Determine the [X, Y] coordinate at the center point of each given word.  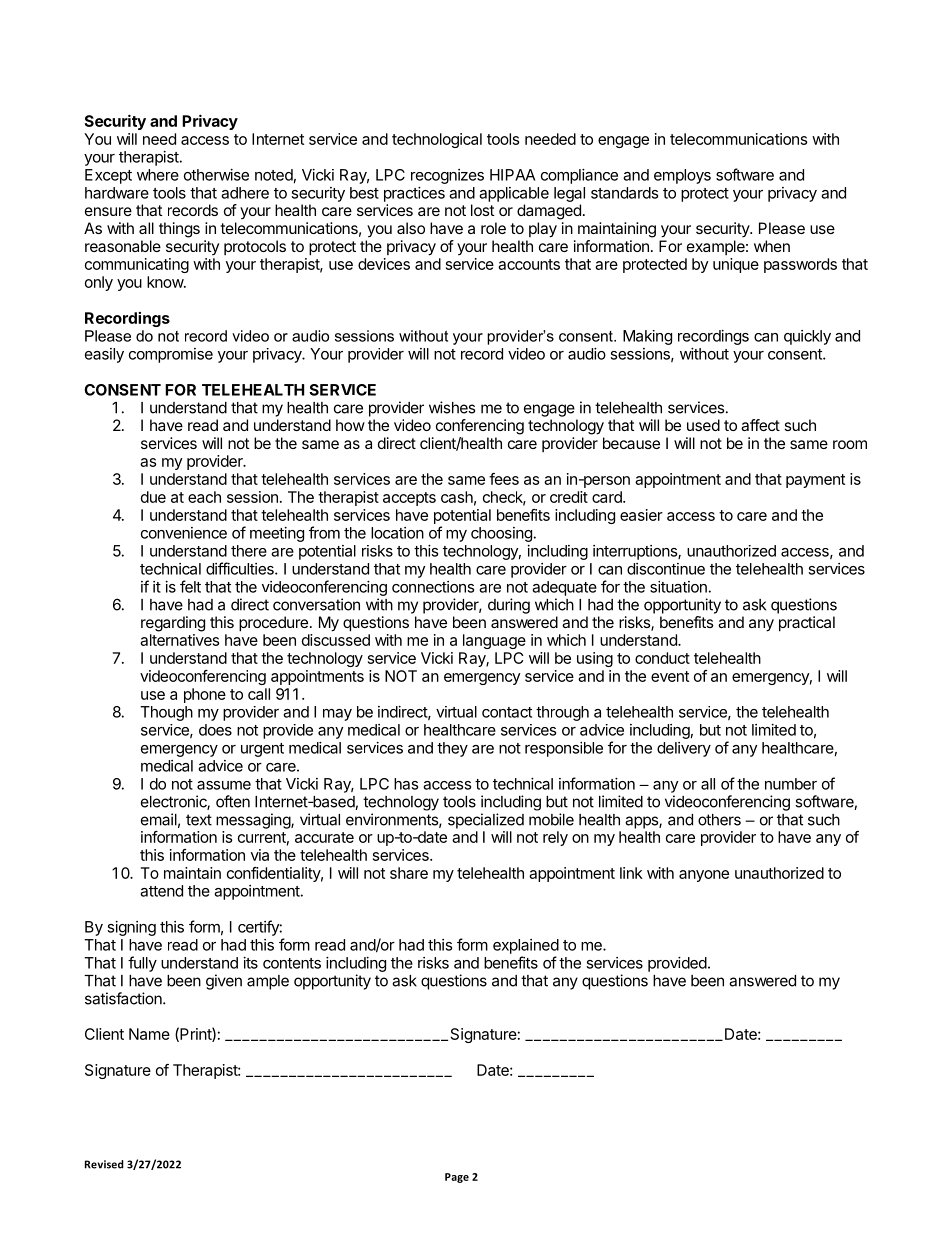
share [409, 873]
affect [760, 425]
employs [682, 176]
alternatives [179, 640]
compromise [171, 355]
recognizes [447, 176]
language [494, 641]
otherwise [216, 175]
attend [161, 891]
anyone [704, 876]
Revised [104, 1164]
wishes [452, 407]
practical [807, 624]
